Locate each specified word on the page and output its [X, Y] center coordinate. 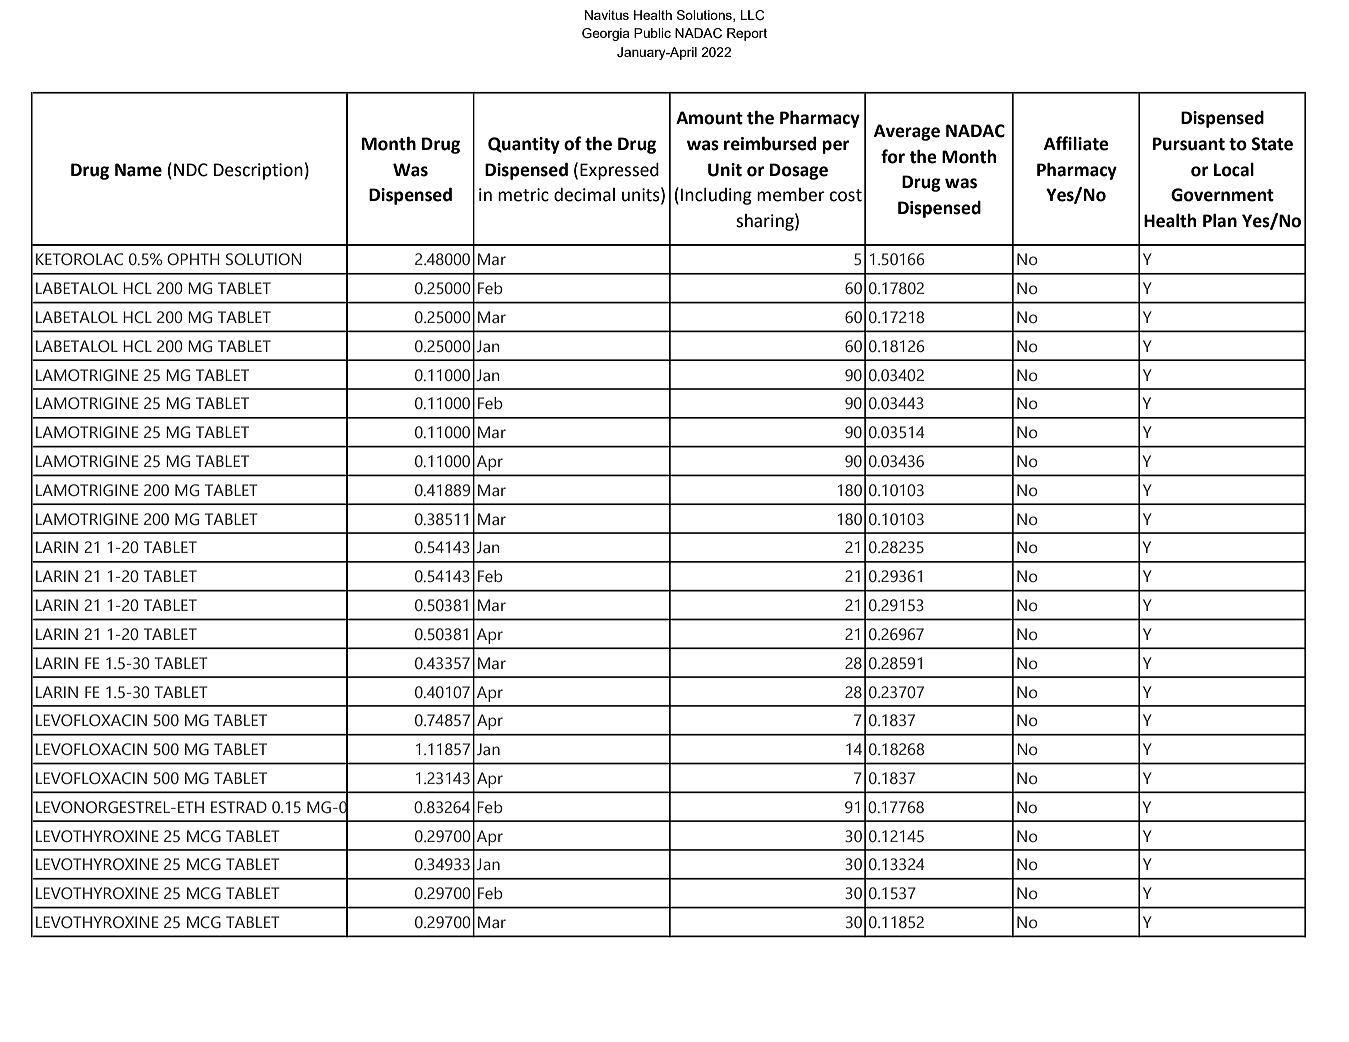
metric [523, 195]
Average [907, 132]
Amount [709, 118]
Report [747, 34]
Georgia [606, 34]
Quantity [524, 145]
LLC [753, 15]
